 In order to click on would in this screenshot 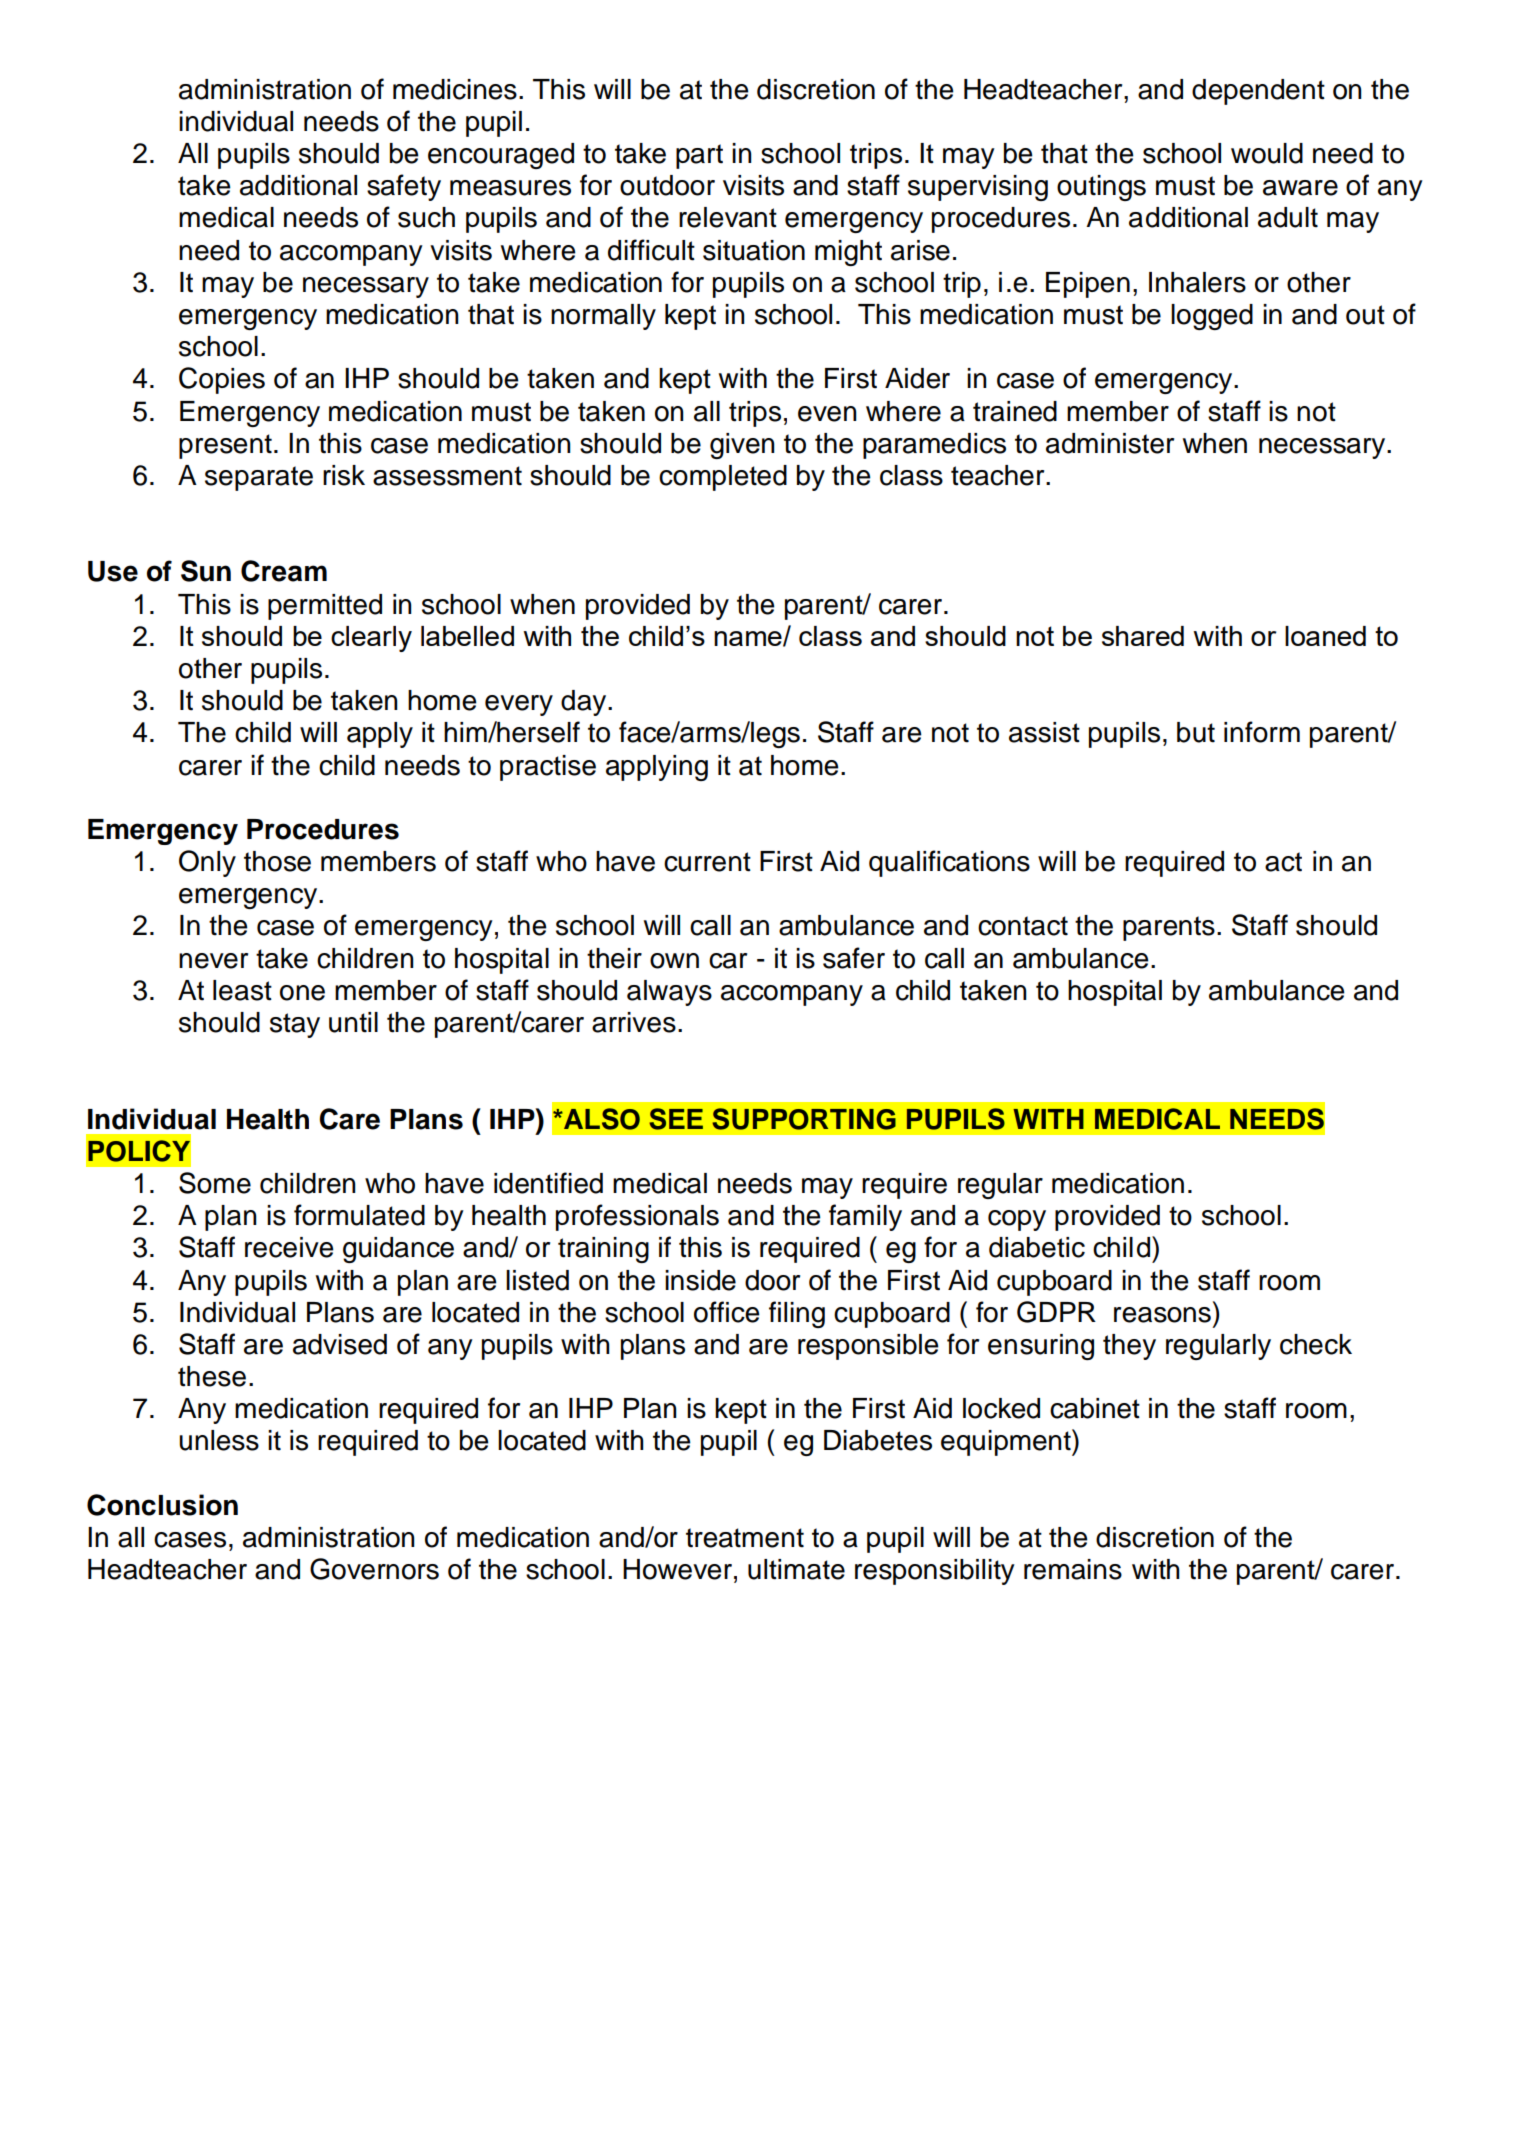, I will do `click(1267, 153)`.
